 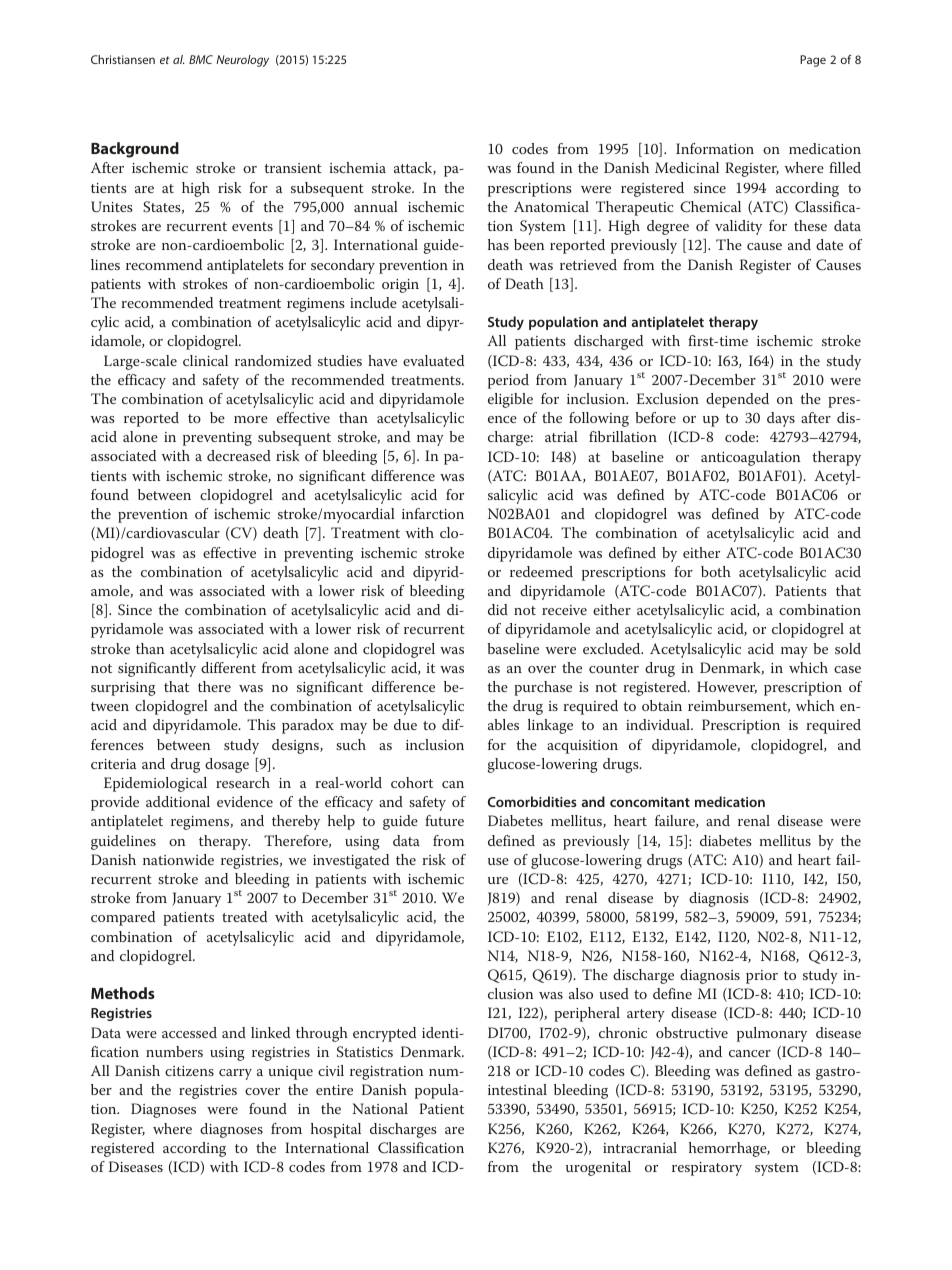 What do you see at coordinates (189, 1071) in the document?
I see `citizens` at bounding box center [189, 1071].
